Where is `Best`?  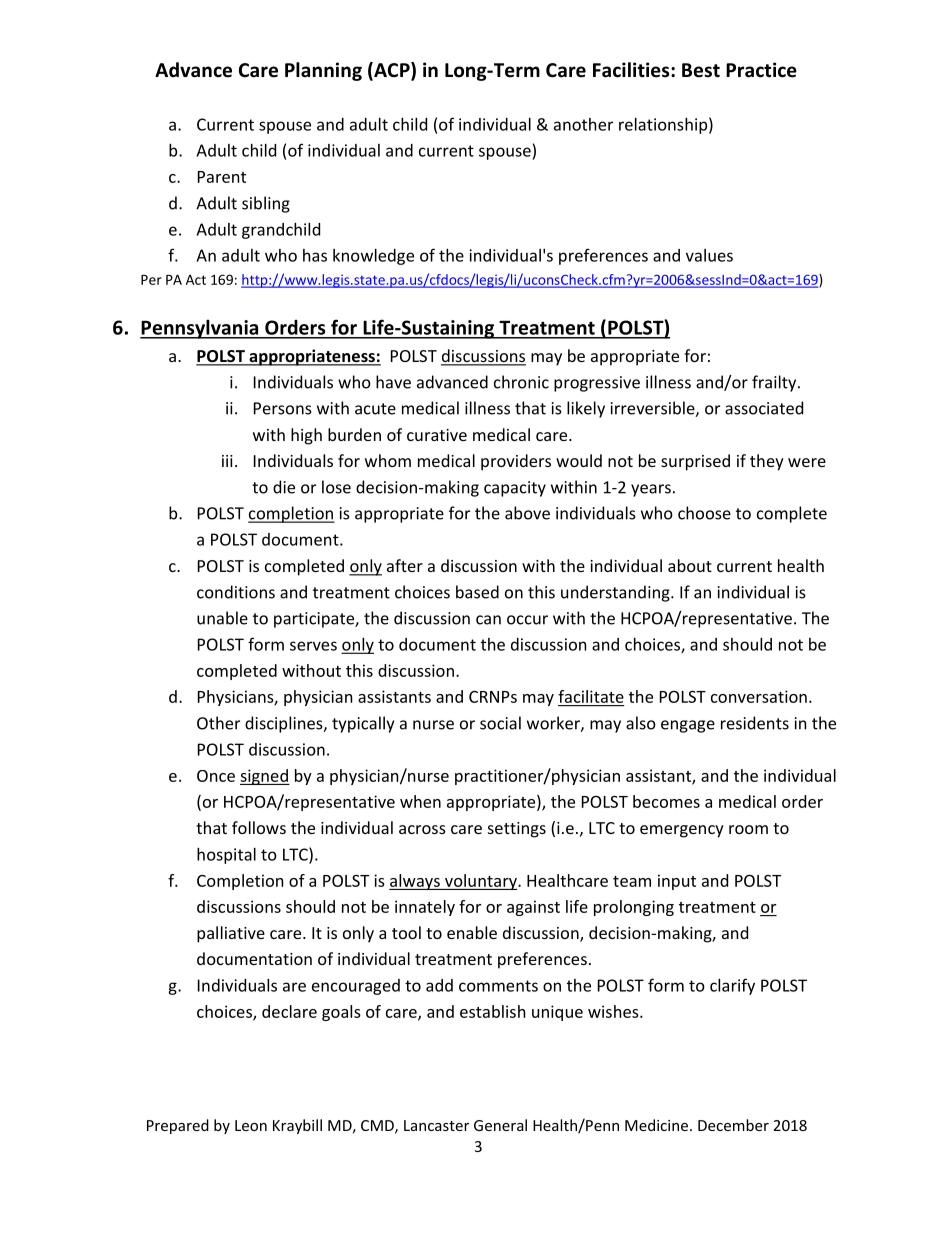 Best is located at coordinates (701, 70).
